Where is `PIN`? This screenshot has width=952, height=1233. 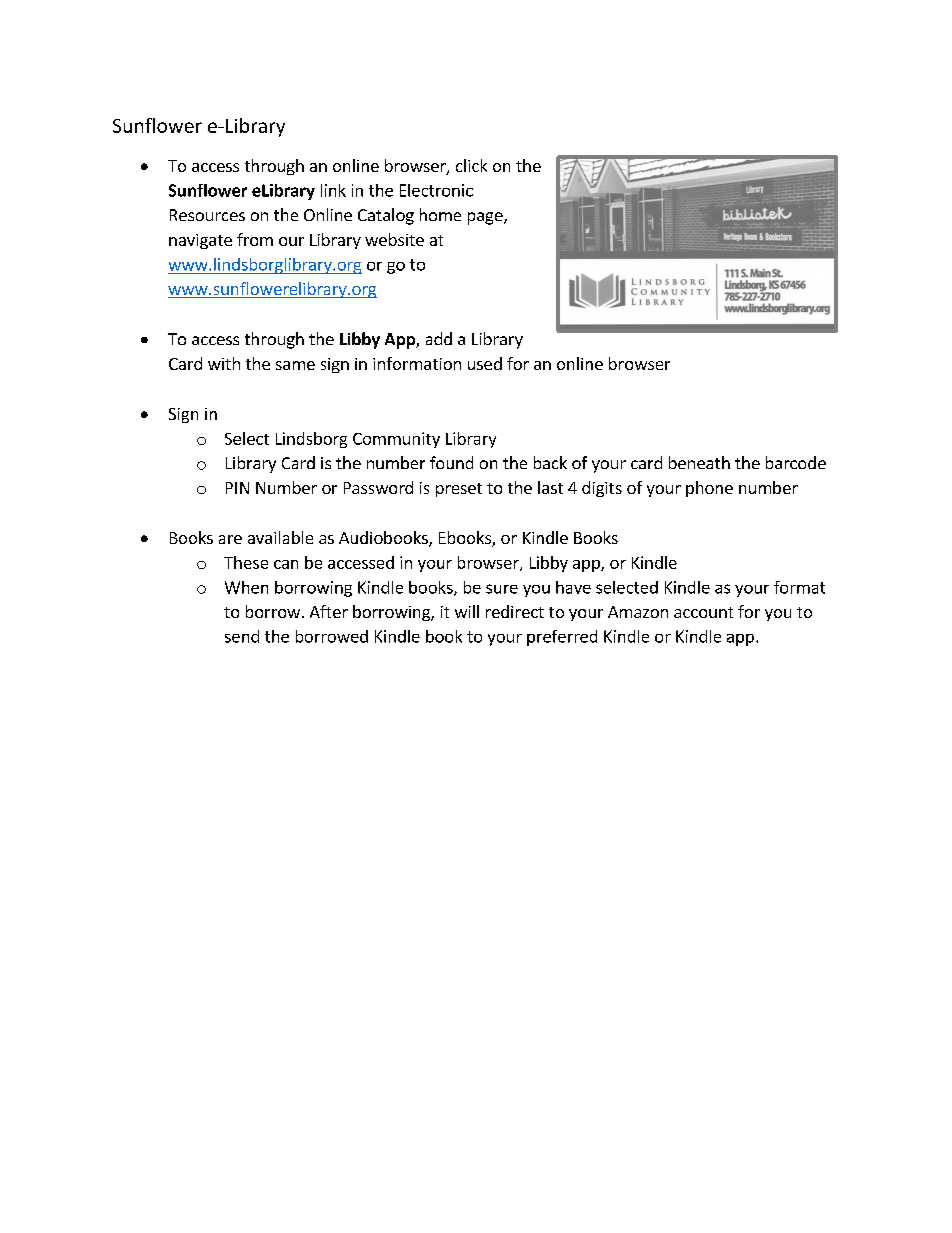
PIN is located at coordinates (237, 488).
